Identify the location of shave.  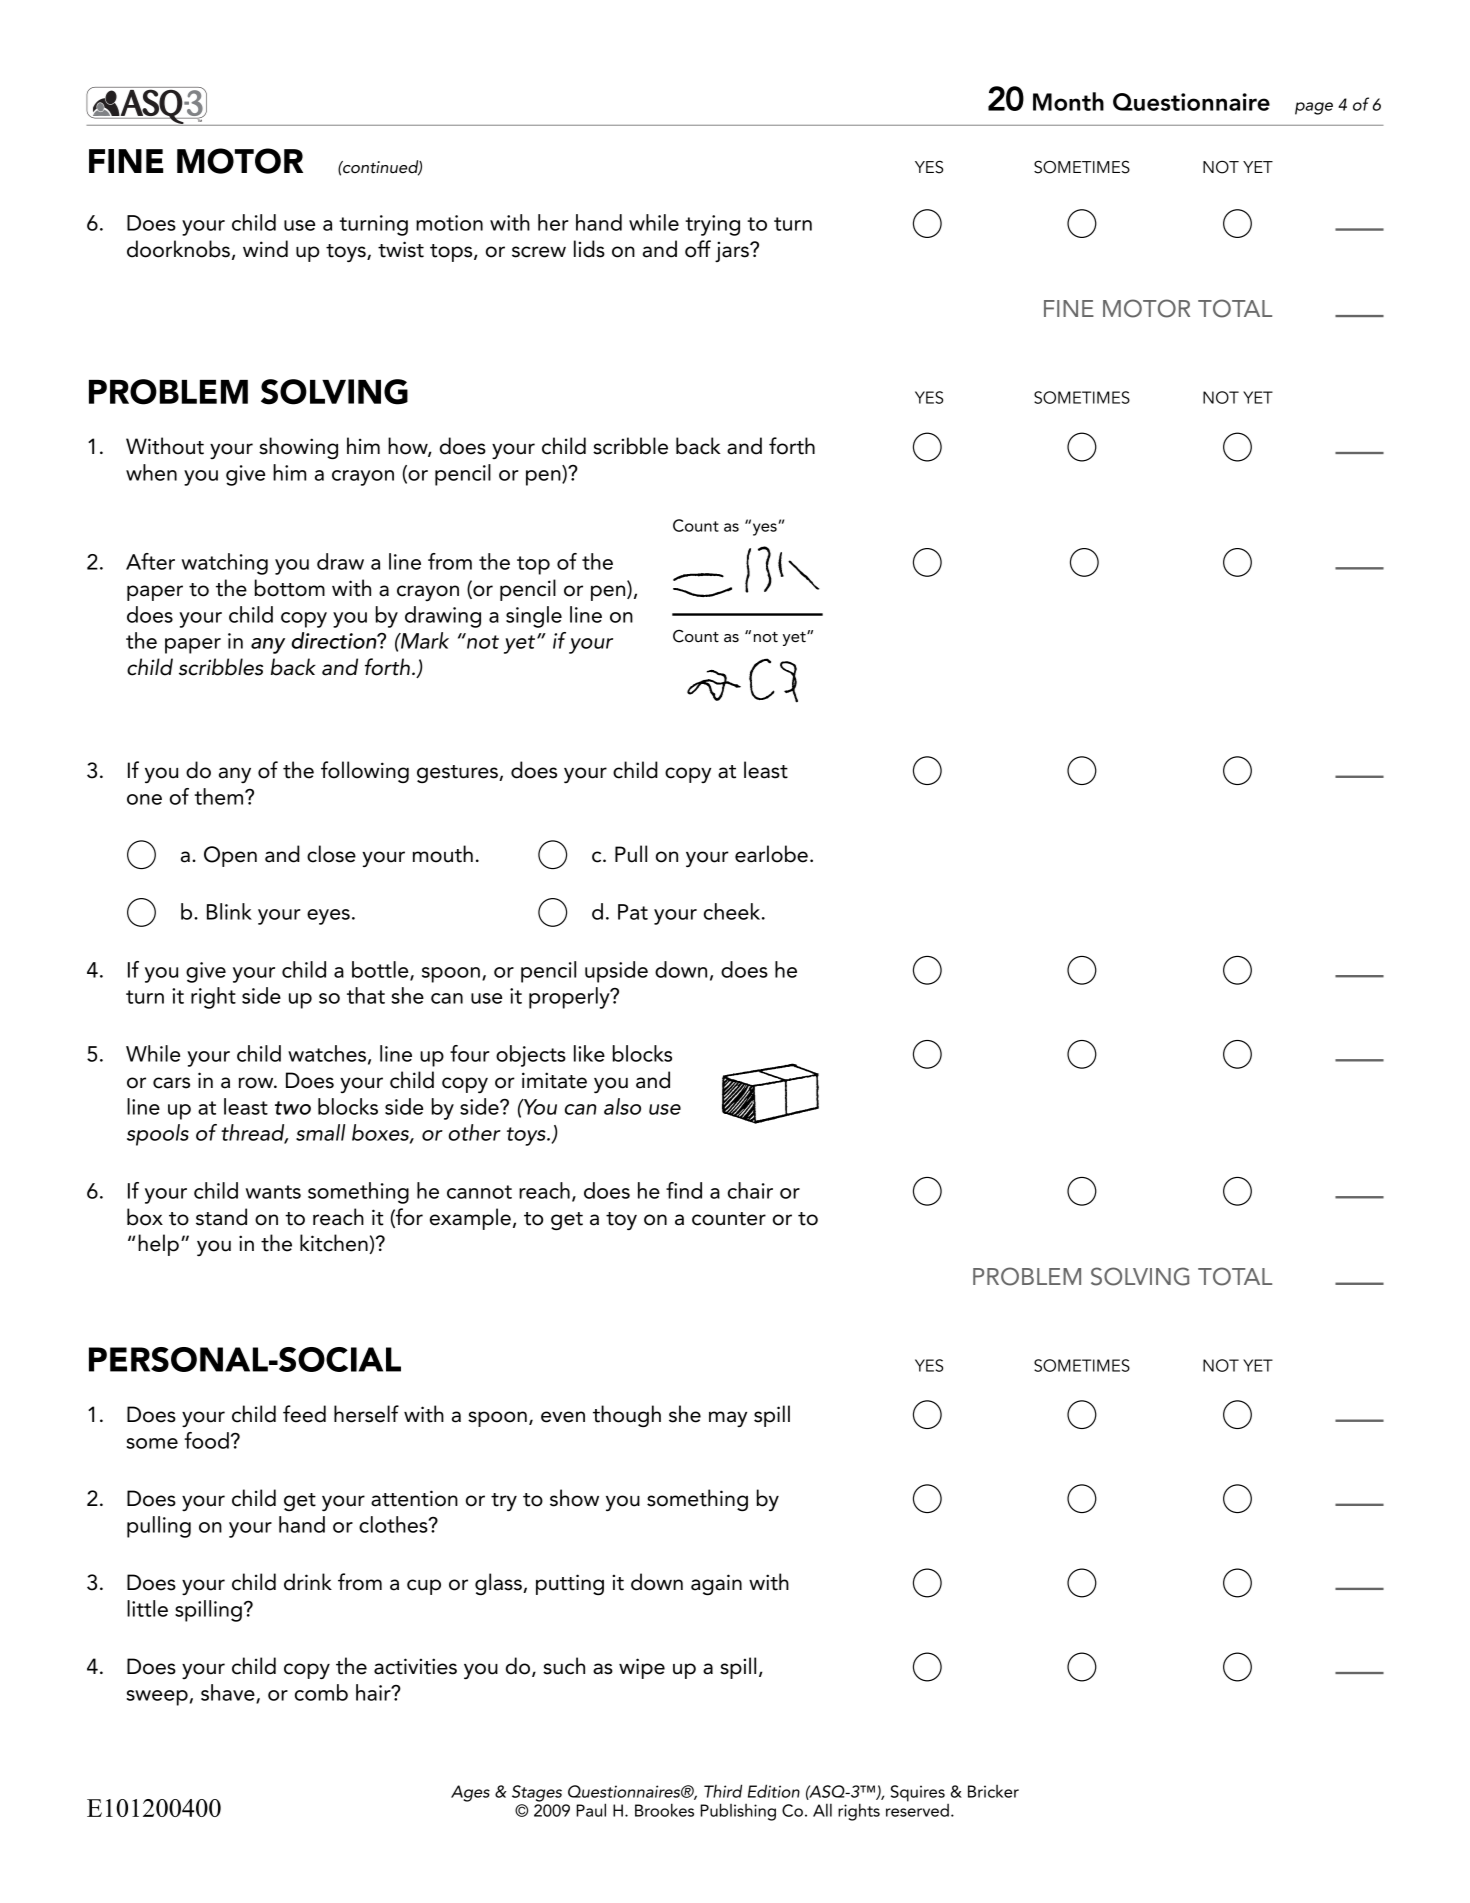
(229, 1693).
